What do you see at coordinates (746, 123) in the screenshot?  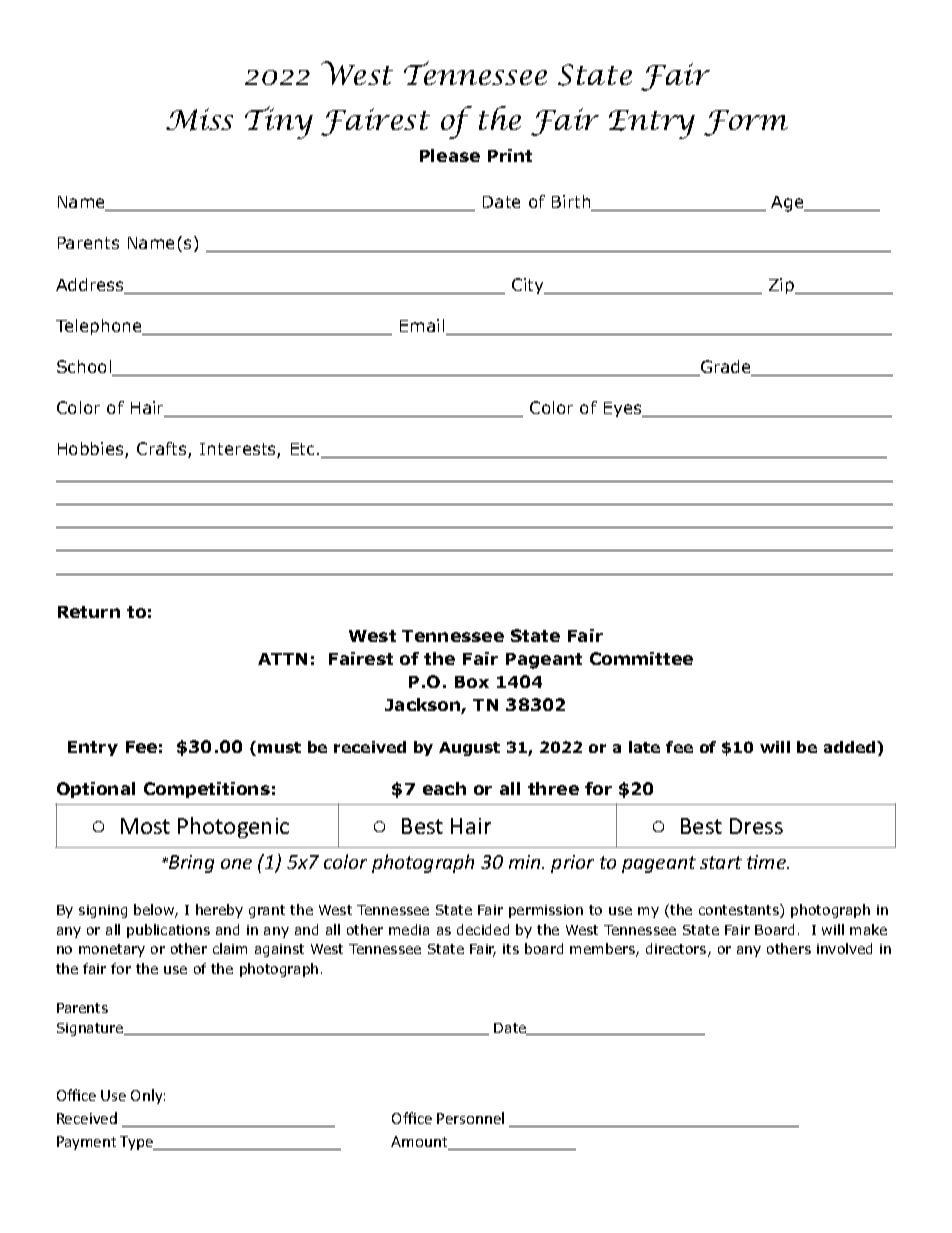 I see `Form` at bounding box center [746, 123].
